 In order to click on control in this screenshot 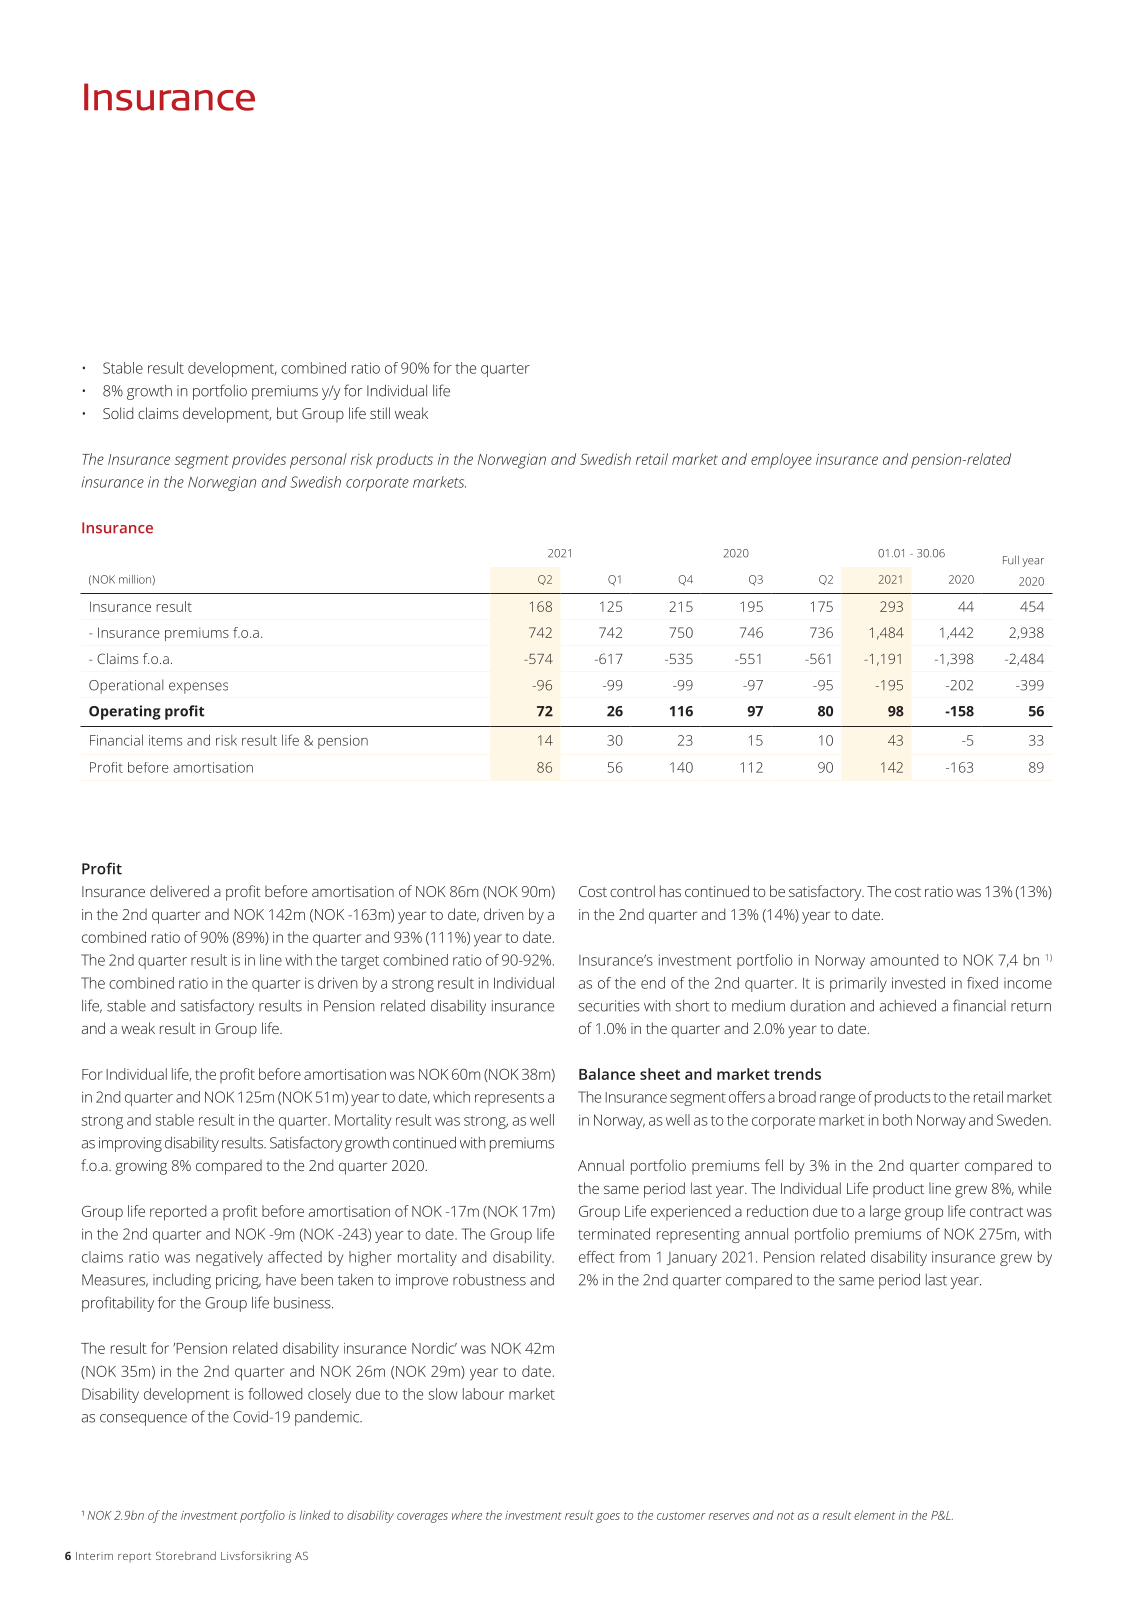, I will do `click(632, 891)`.
